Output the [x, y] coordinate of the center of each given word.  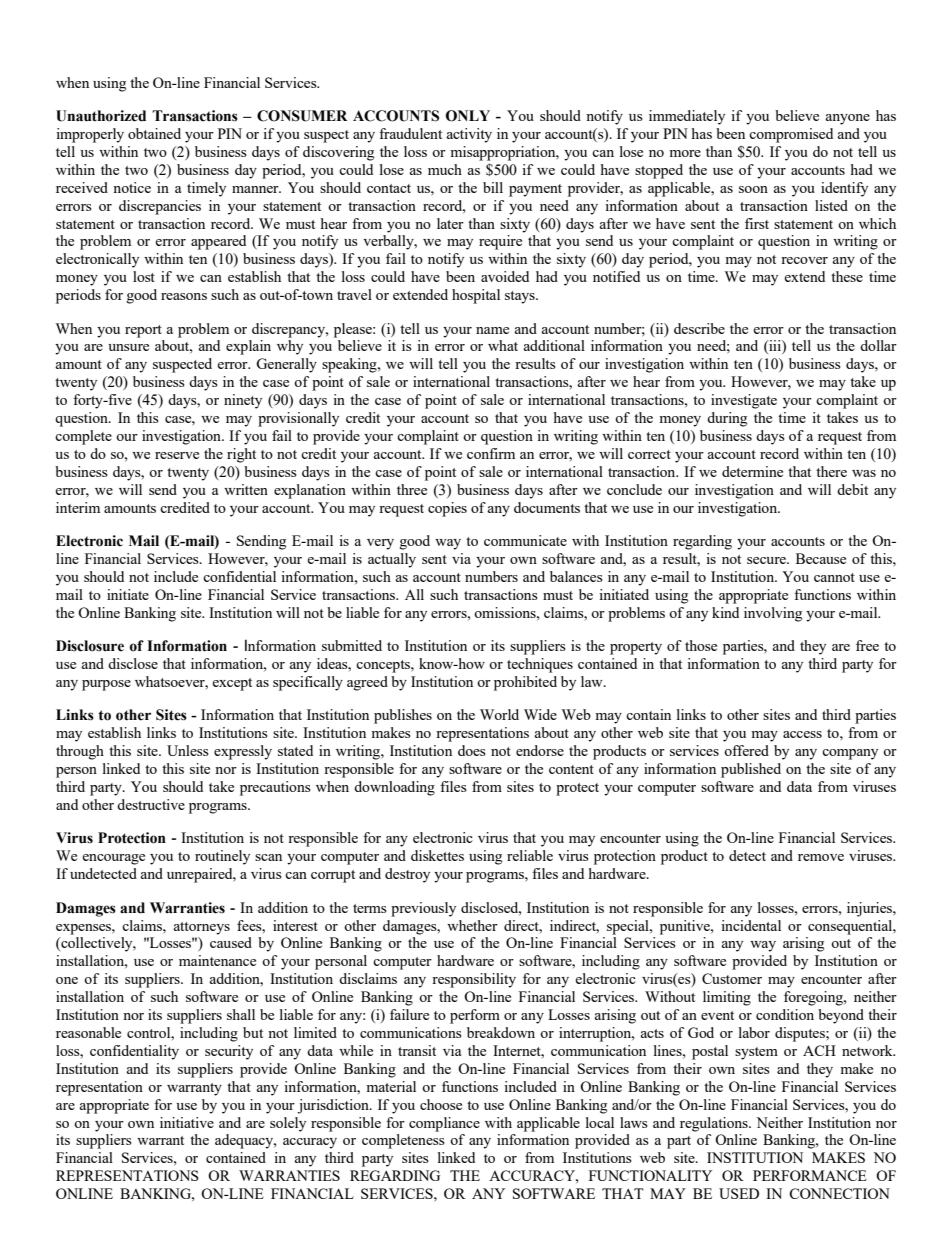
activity [469, 135]
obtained [154, 133]
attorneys [202, 928]
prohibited [525, 683]
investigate [744, 401]
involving [773, 614]
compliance [444, 1124]
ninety [243, 401]
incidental [751, 925]
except [232, 684]
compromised [791, 135]
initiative [187, 1122]
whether [472, 925]
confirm [491, 453]
